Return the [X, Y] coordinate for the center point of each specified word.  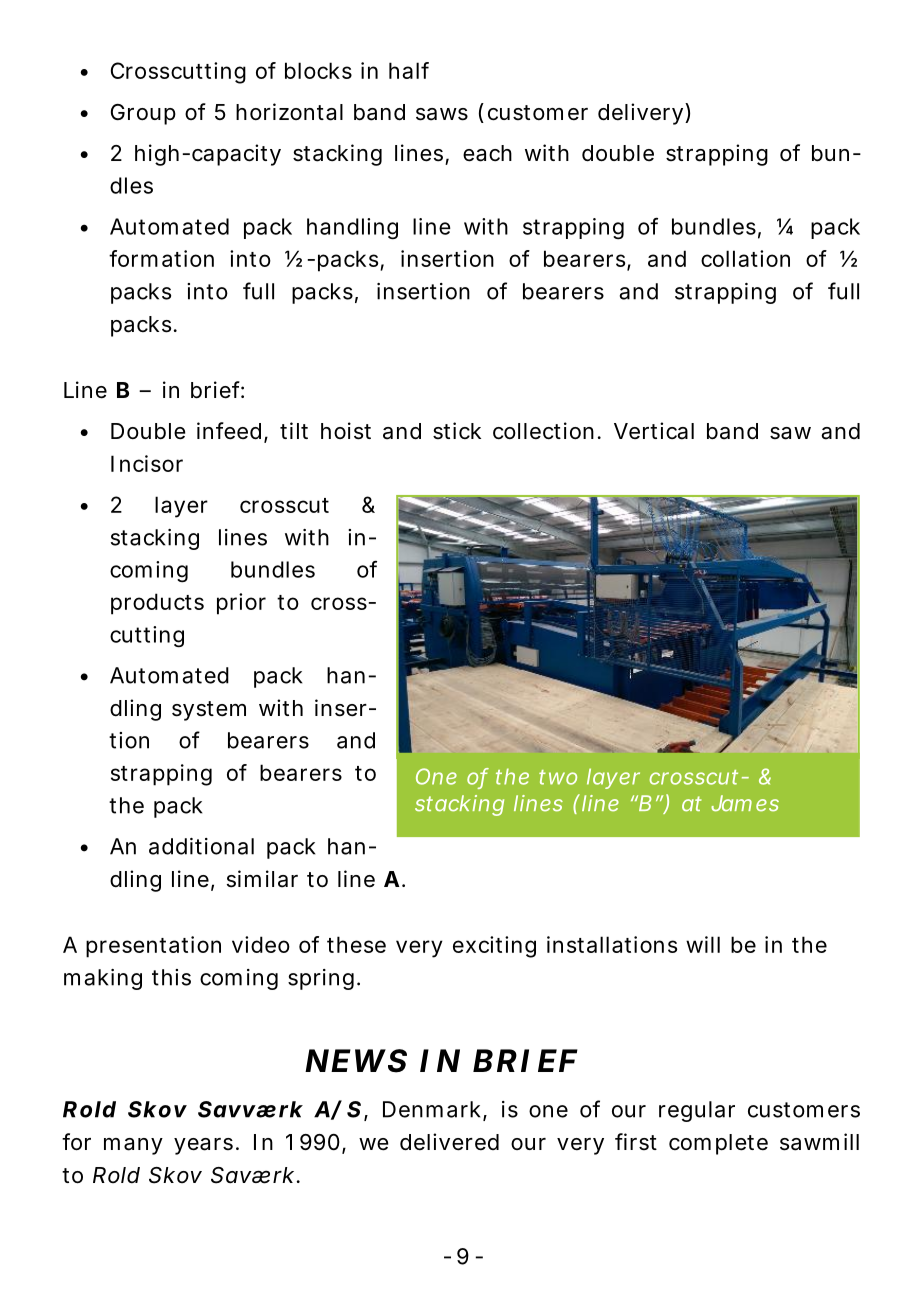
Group [143, 114]
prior [241, 604]
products [157, 604]
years [206, 1146]
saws [442, 114]
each [487, 153]
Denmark [435, 1110]
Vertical [654, 431]
